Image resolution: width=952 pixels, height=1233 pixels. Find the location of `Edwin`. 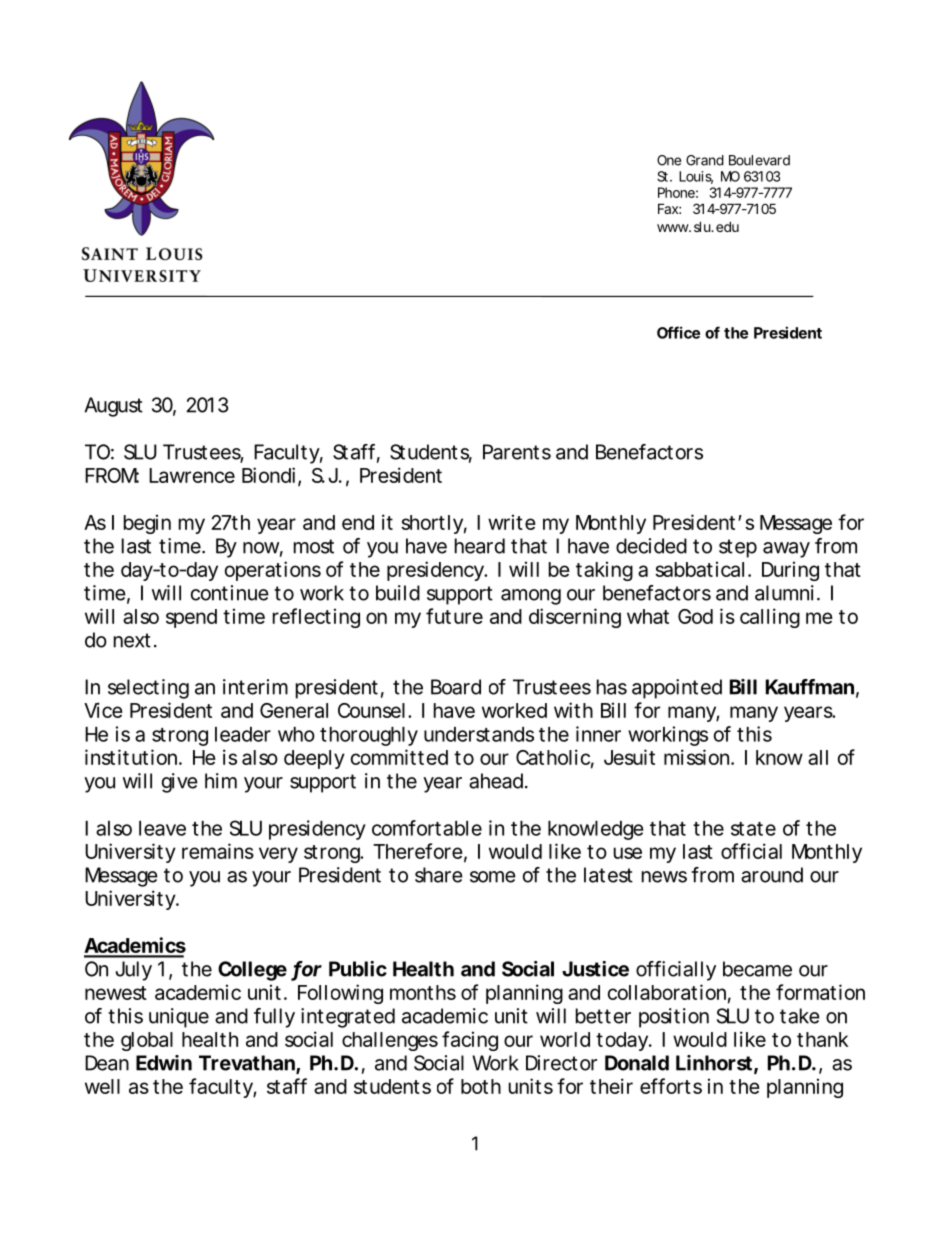

Edwin is located at coordinates (164, 1063).
